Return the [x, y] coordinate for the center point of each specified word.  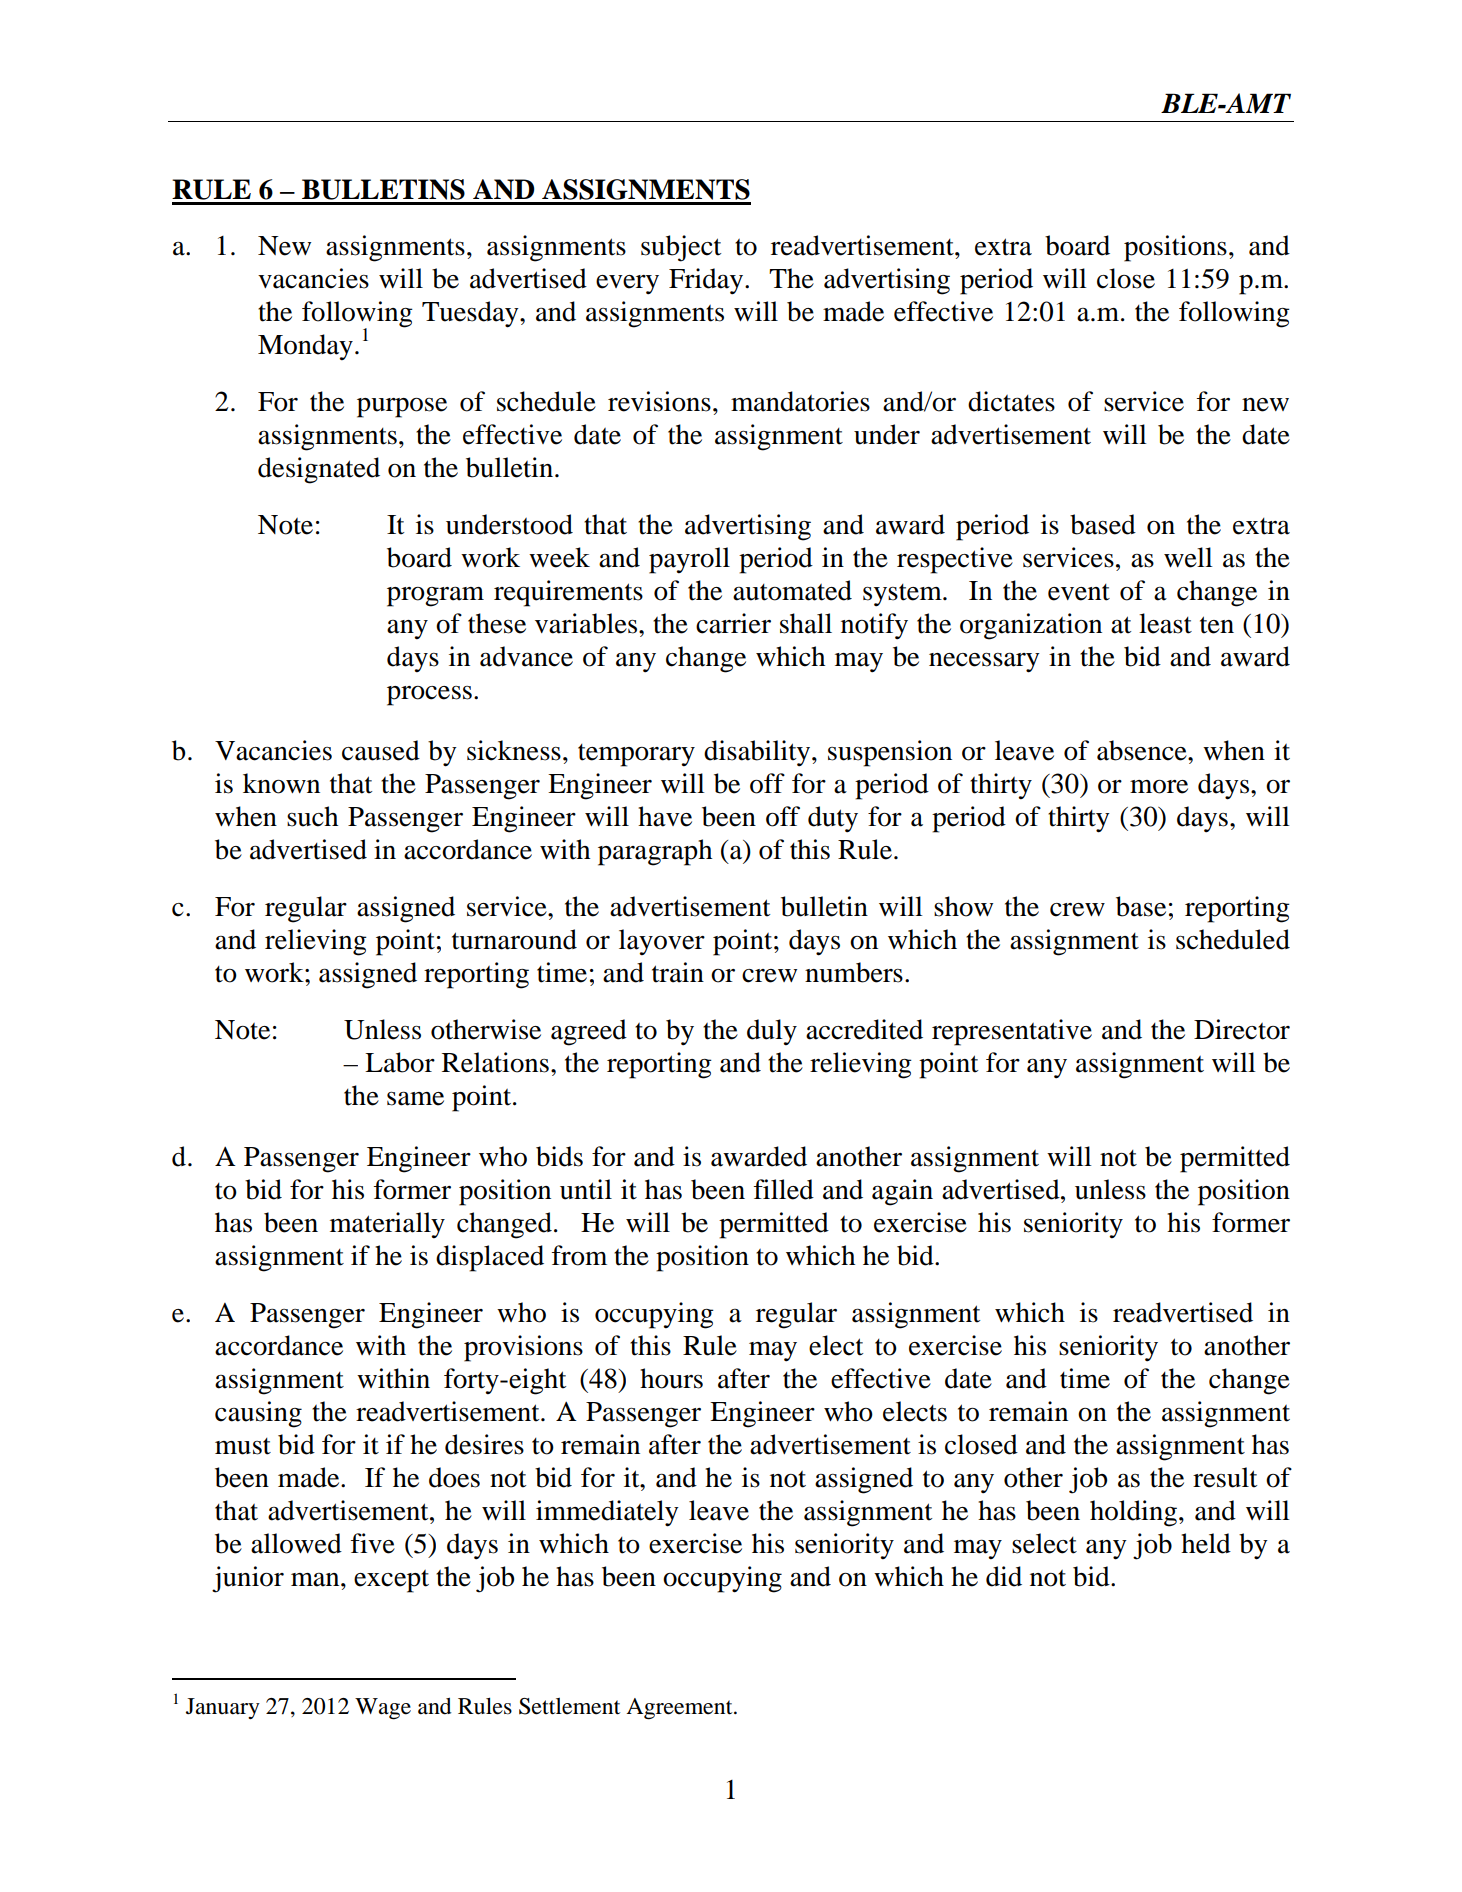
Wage [383, 1709]
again [902, 1192]
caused [381, 750]
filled [784, 1189]
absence [1143, 750]
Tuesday [471, 314]
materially [387, 1225]
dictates [1011, 401]
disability [758, 753]
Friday [707, 281]
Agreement [680, 1709]
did [1004, 1576]
